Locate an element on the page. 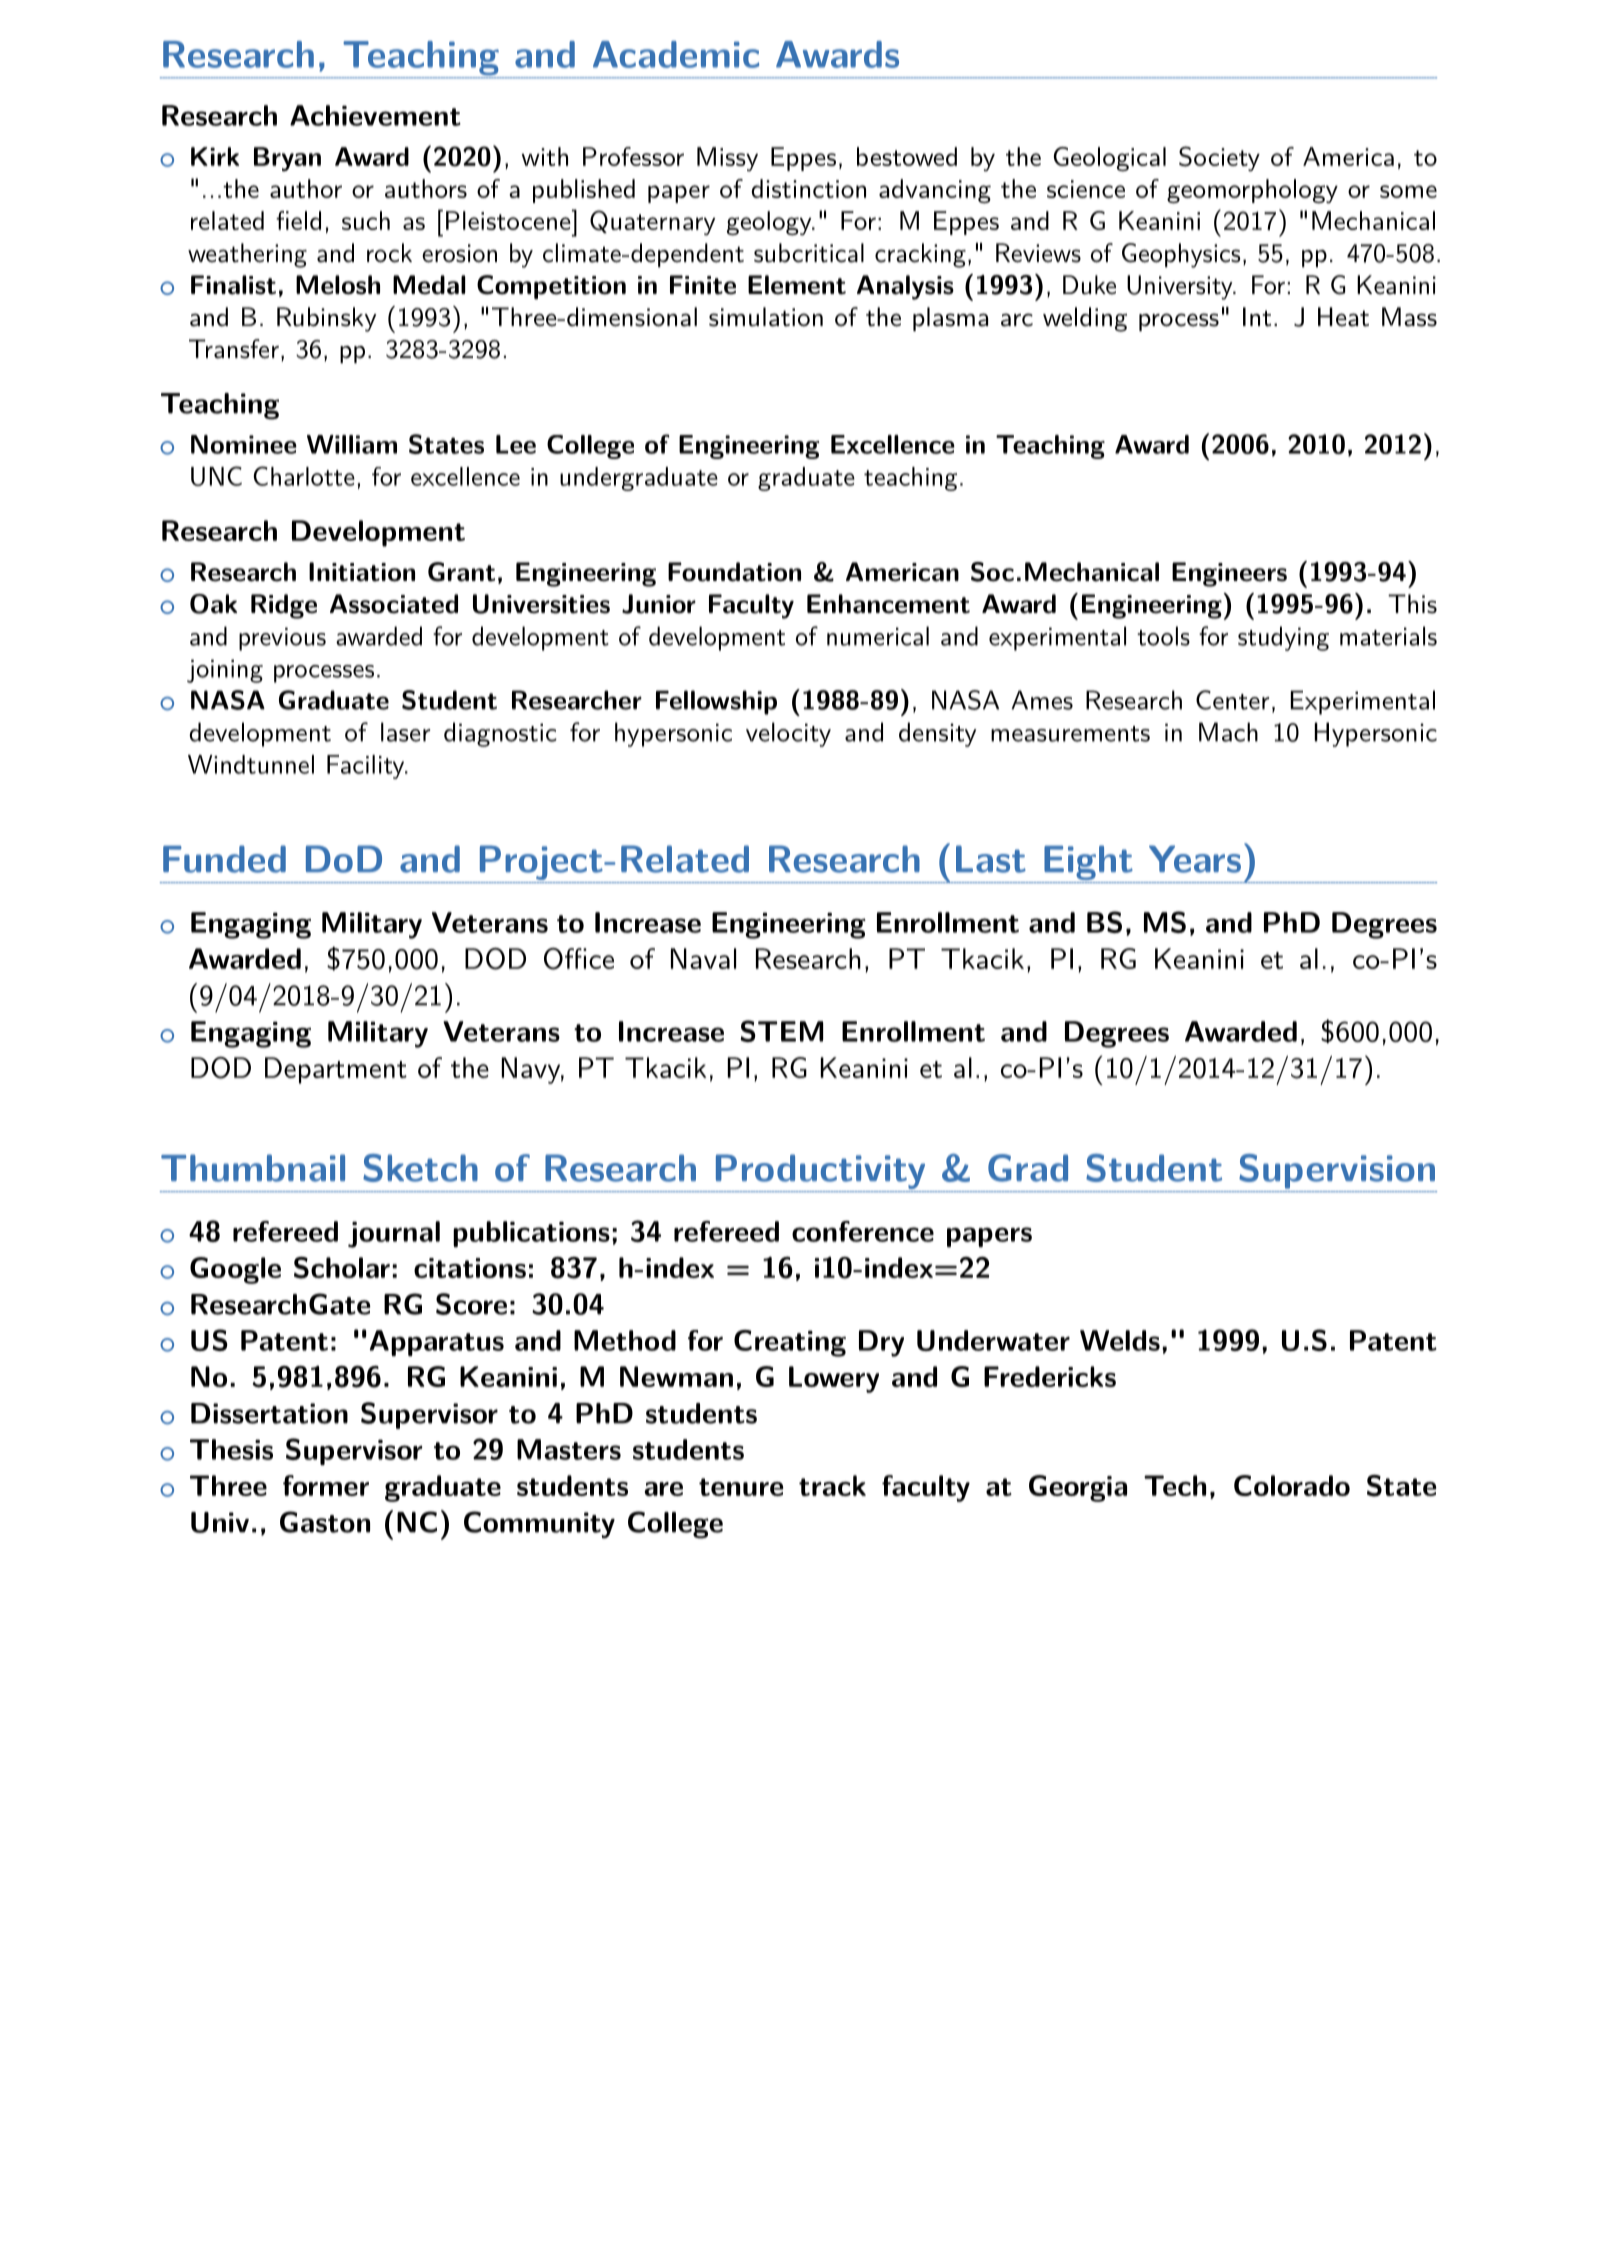  Supervision is located at coordinates (1337, 1171).
